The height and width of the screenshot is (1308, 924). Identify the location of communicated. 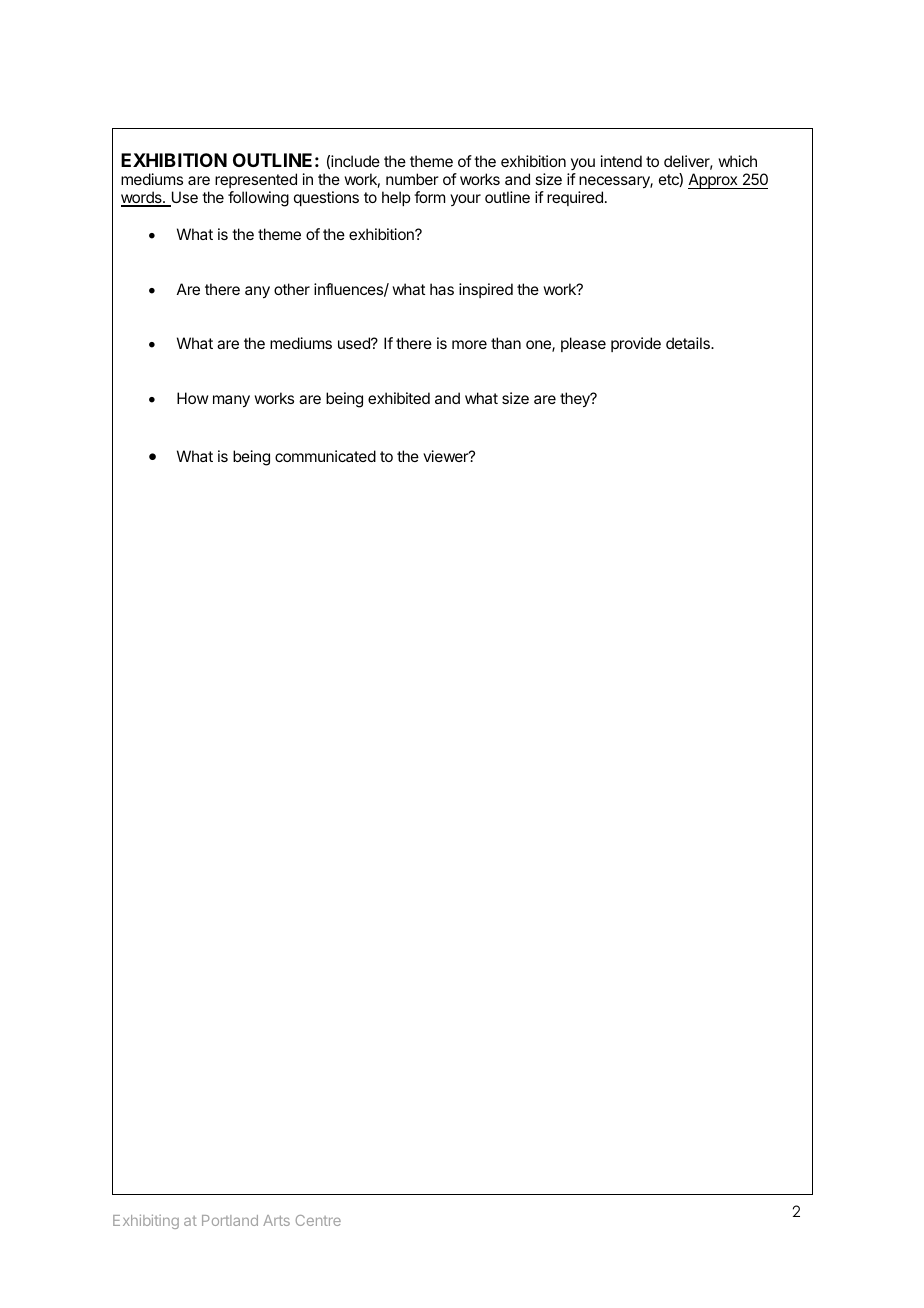
(325, 456).
